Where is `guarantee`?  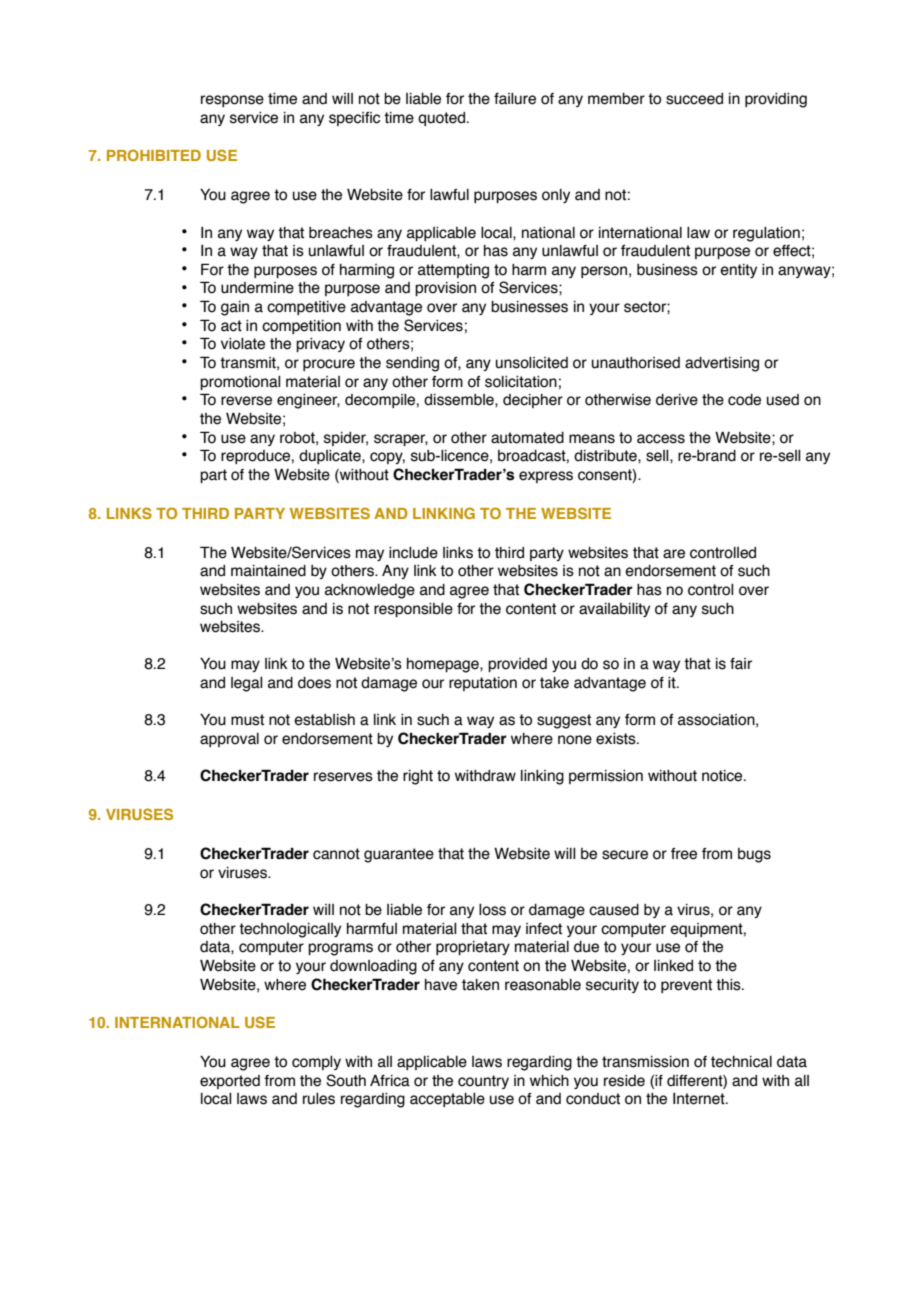
guarantee is located at coordinates (399, 855).
